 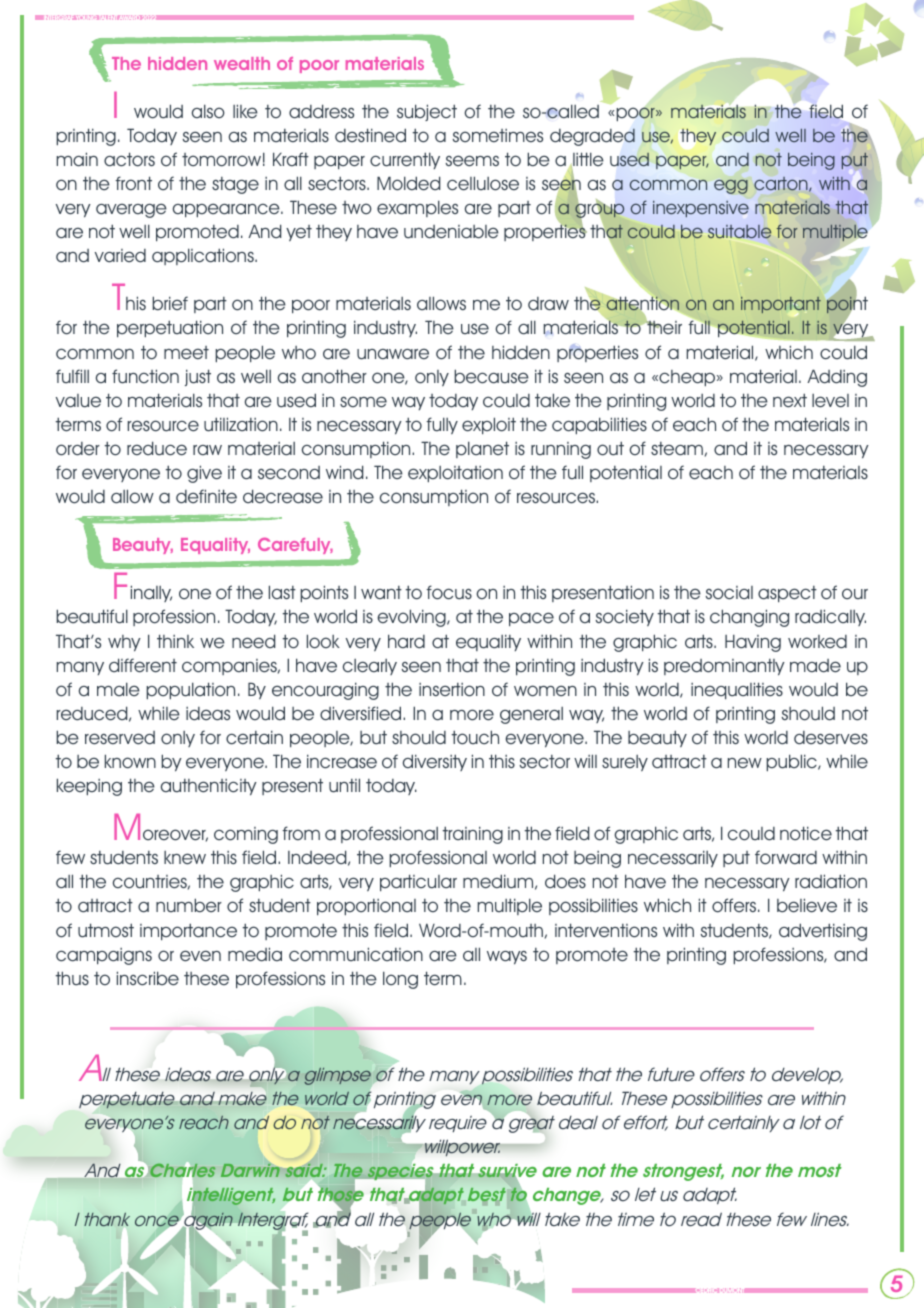 What do you see at coordinates (781, 306) in the screenshot?
I see `important` at bounding box center [781, 306].
